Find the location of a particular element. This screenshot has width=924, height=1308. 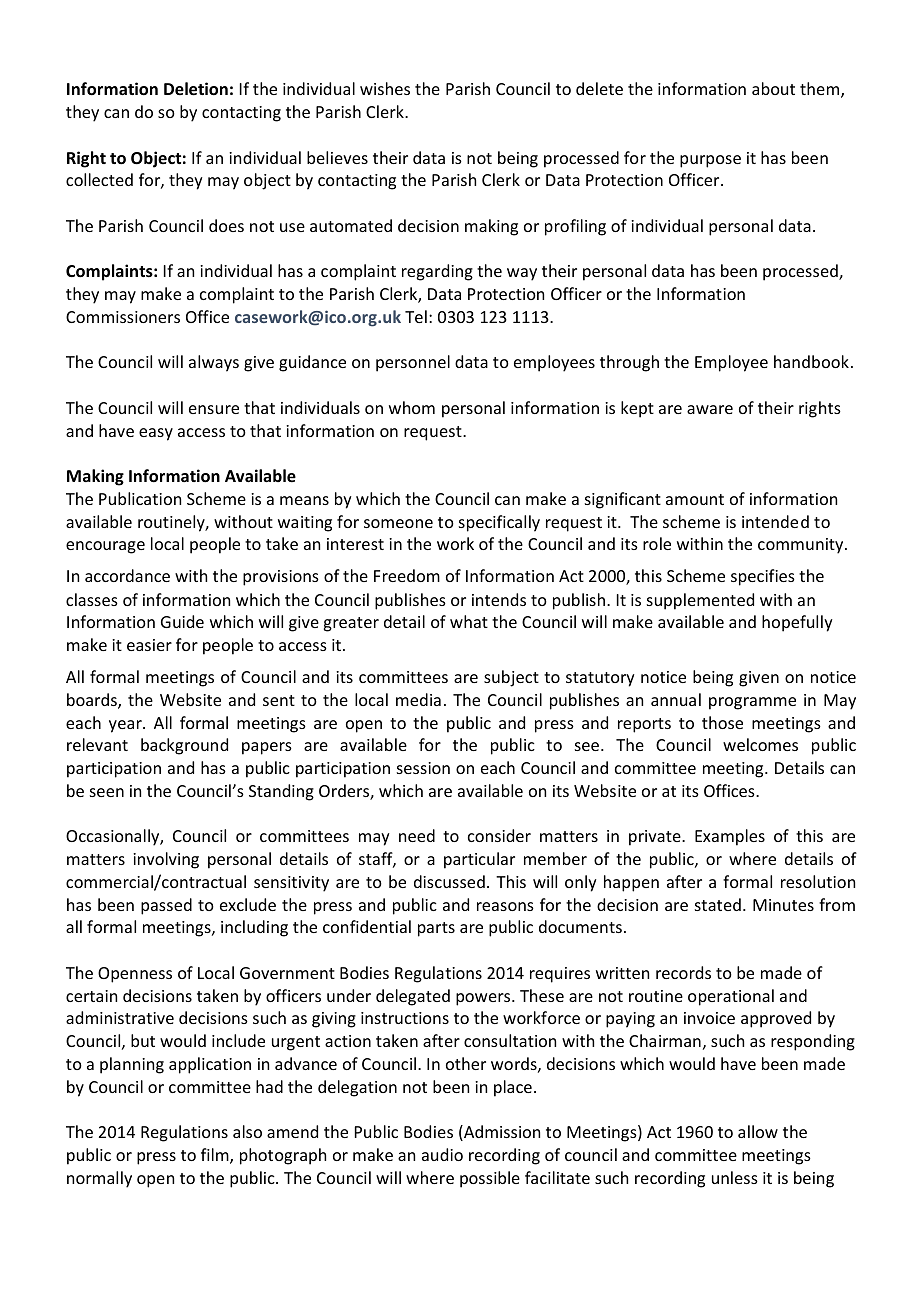

Examples is located at coordinates (730, 837).
